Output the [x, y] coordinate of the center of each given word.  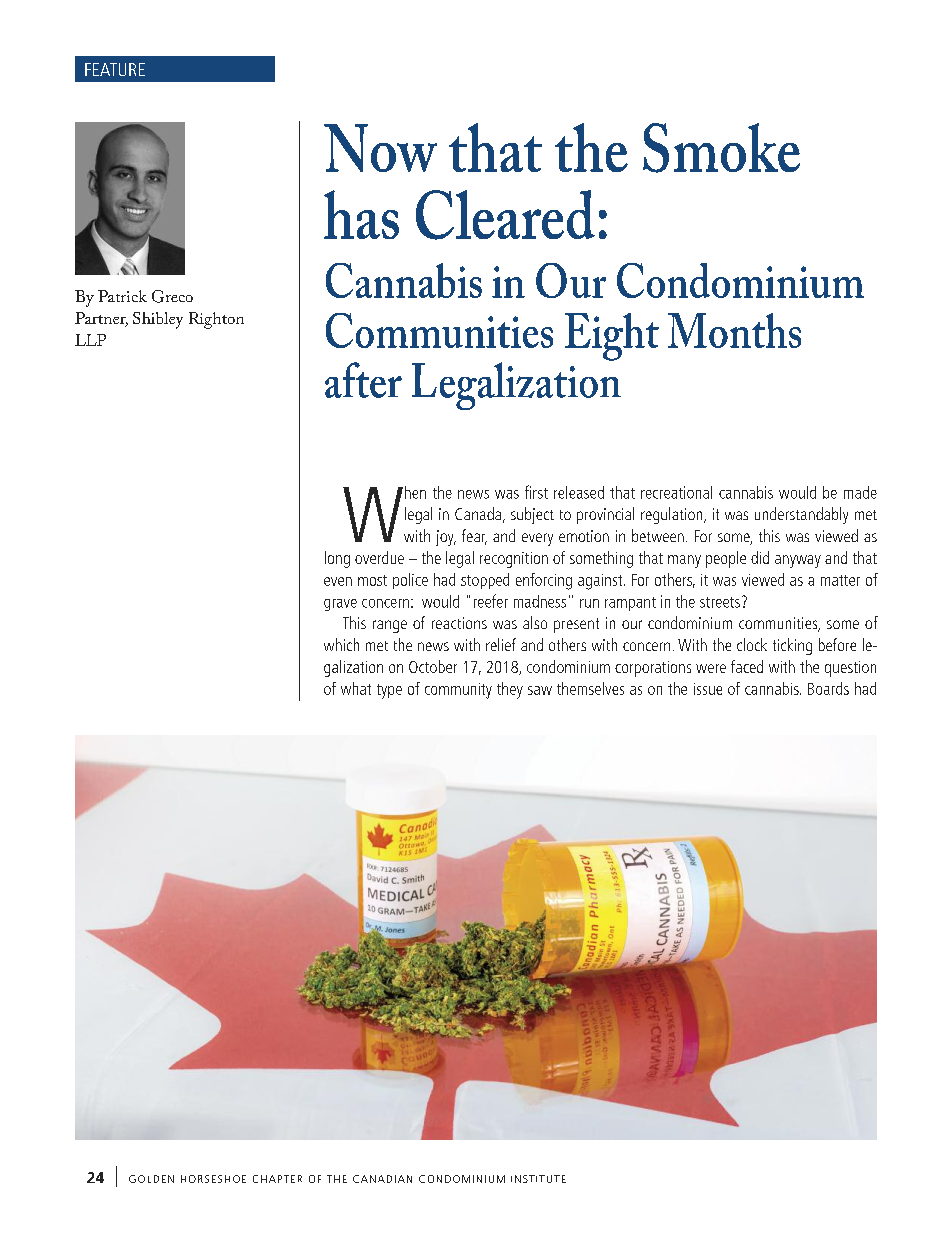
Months [734, 330]
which [341, 644]
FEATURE [115, 69]
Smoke [721, 148]
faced [747, 666]
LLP [90, 340]
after [363, 380]
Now [380, 148]
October [433, 666]
